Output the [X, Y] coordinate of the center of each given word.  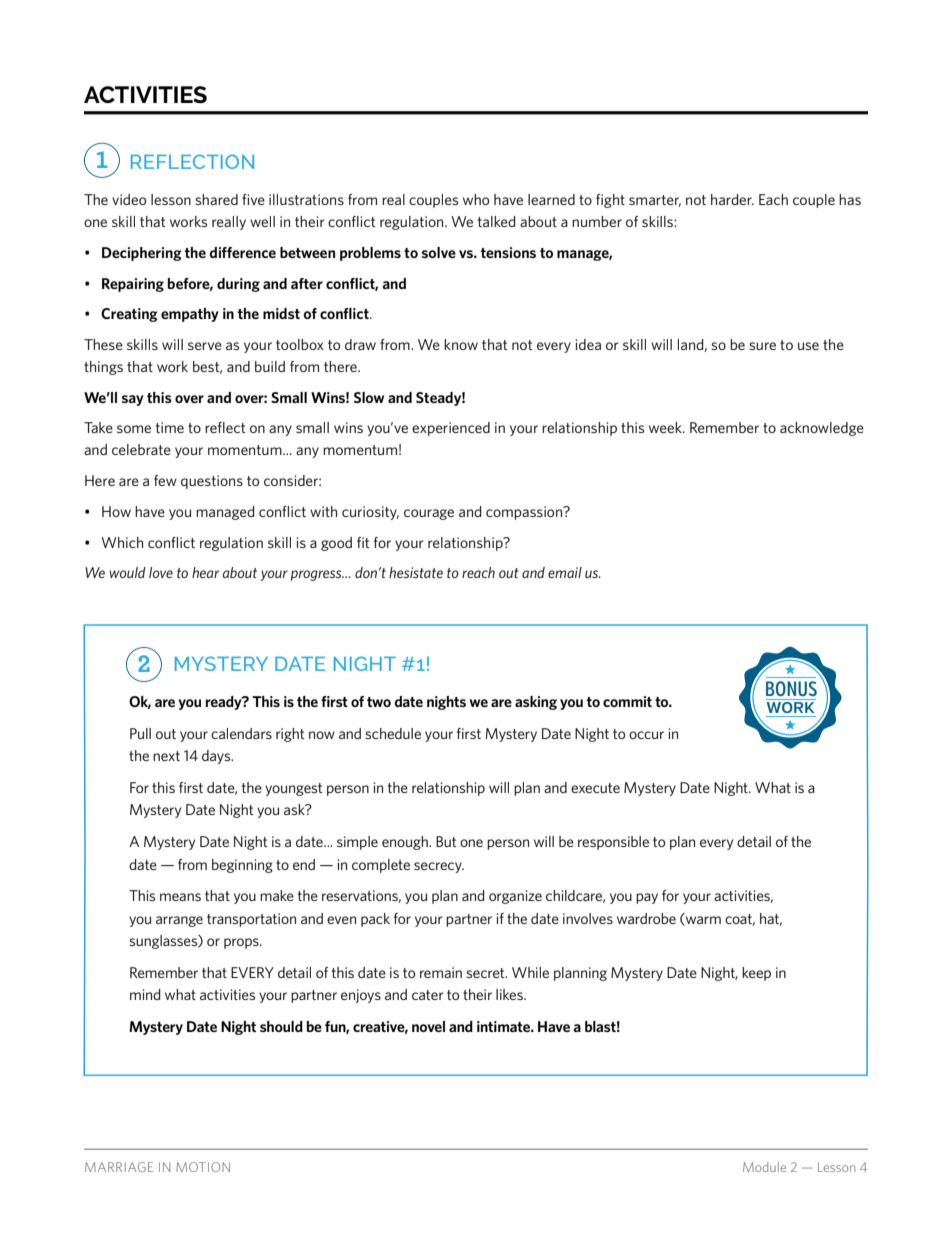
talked [496, 221]
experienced [451, 429]
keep [756, 974]
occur [646, 735]
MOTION [203, 1167]
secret [486, 973]
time [170, 427]
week [666, 427]
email [565, 572]
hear [205, 572]
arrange [179, 921]
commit [627, 701]
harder [732, 199]
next [166, 756]
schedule [393, 733]
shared [216, 199]
